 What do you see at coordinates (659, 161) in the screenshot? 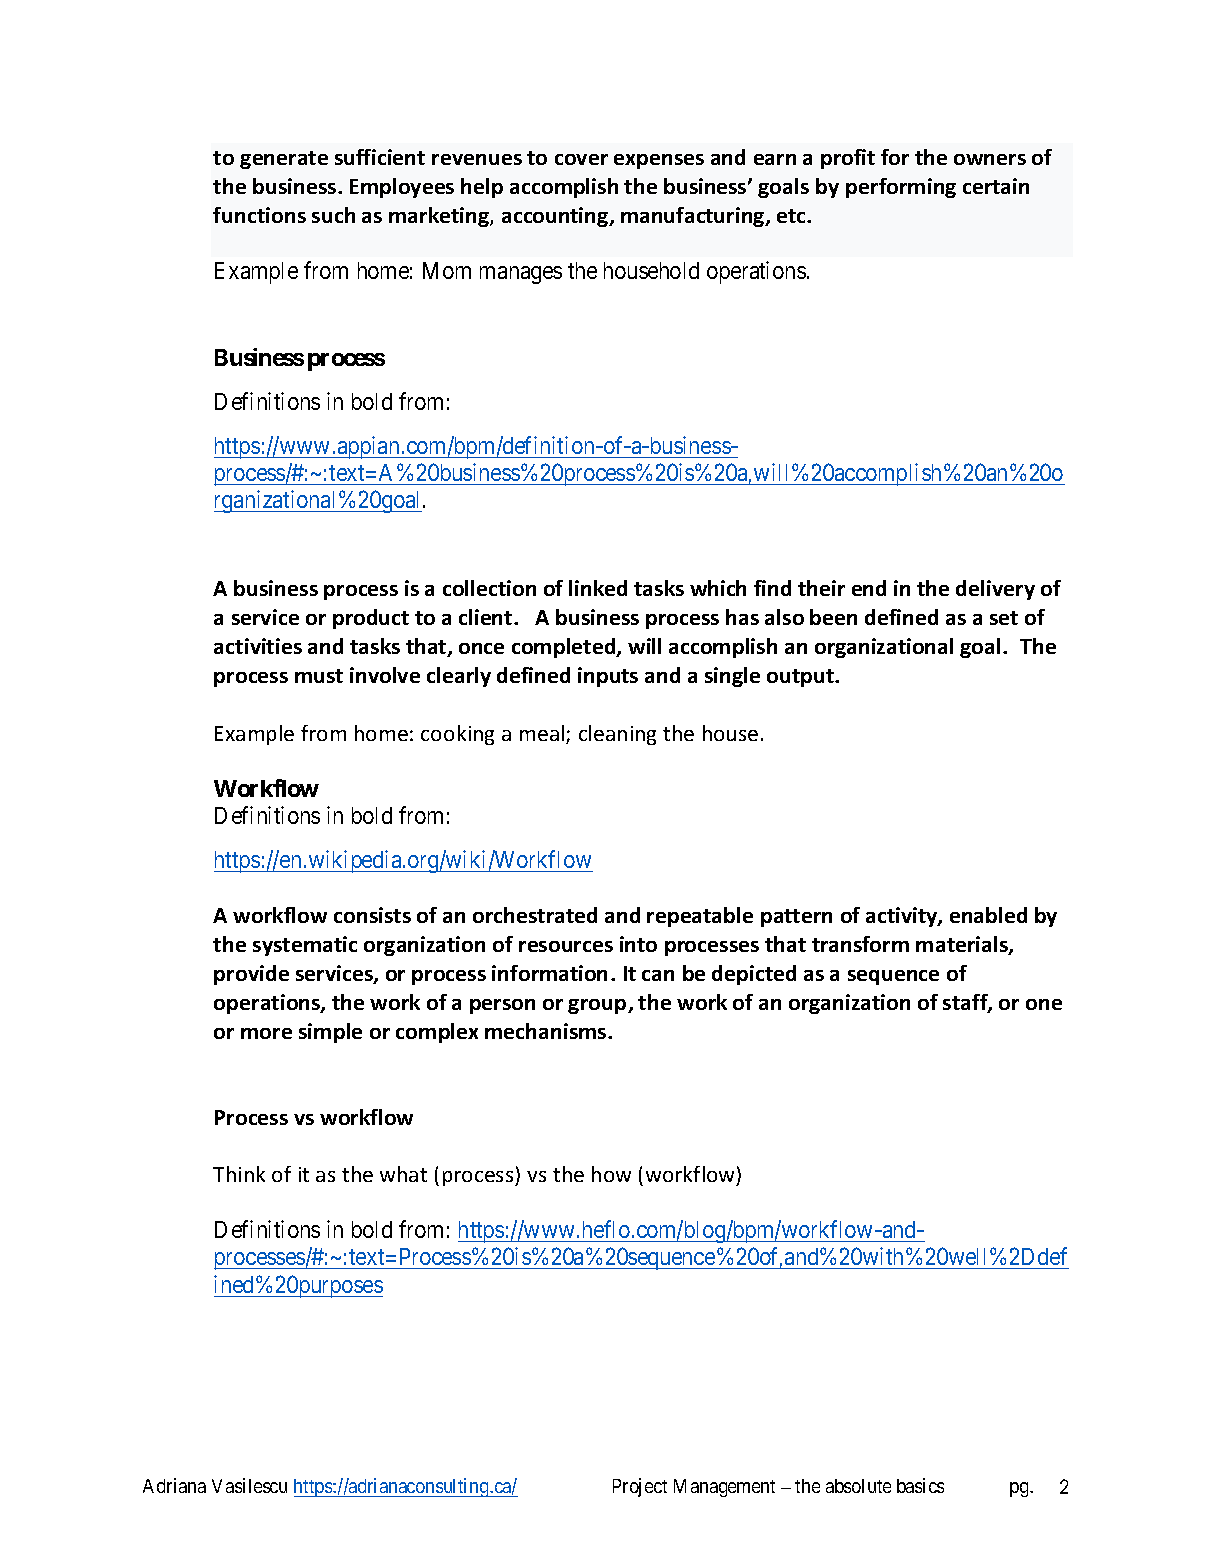
I see `expenses` at bounding box center [659, 161].
